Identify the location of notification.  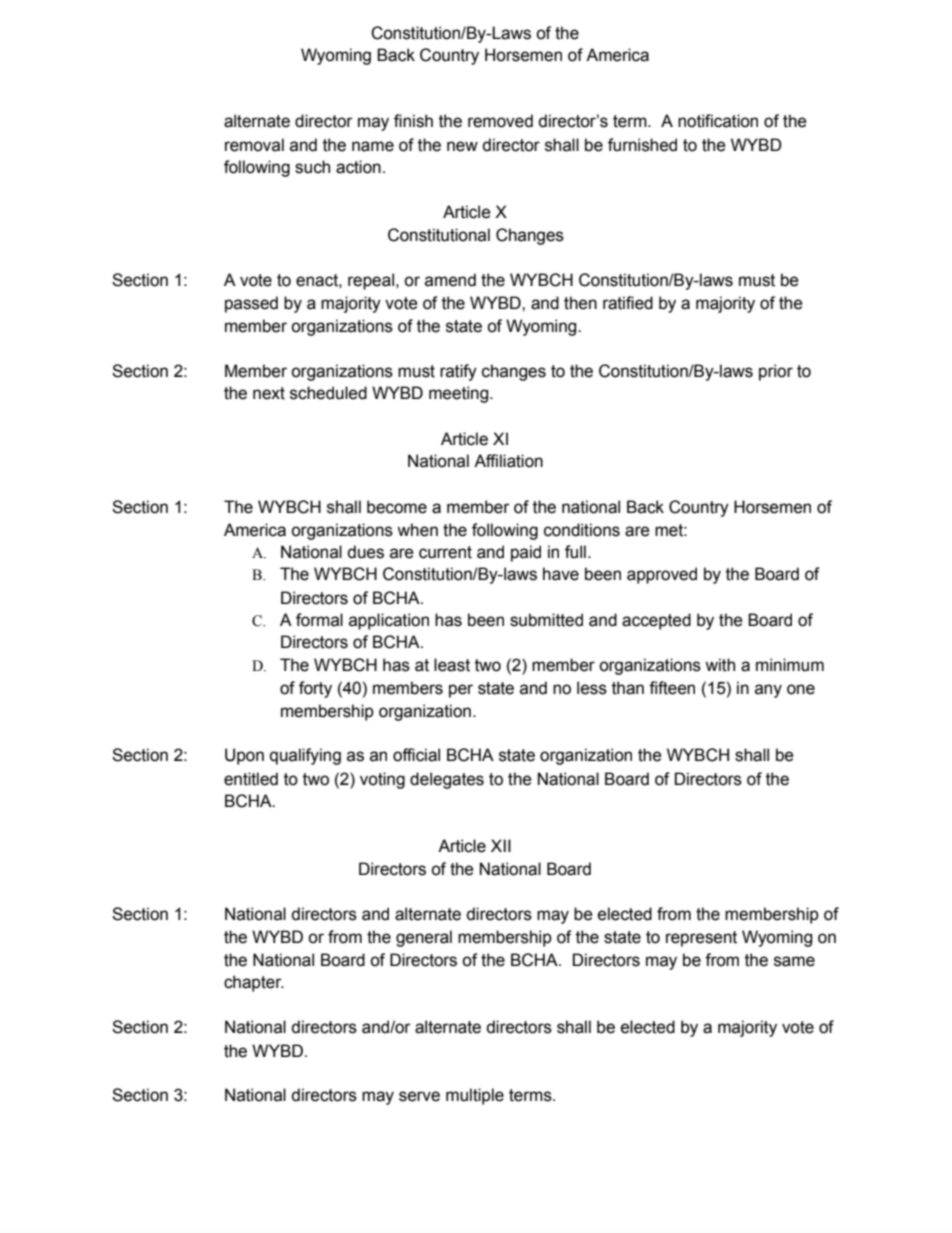
(718, 121).
